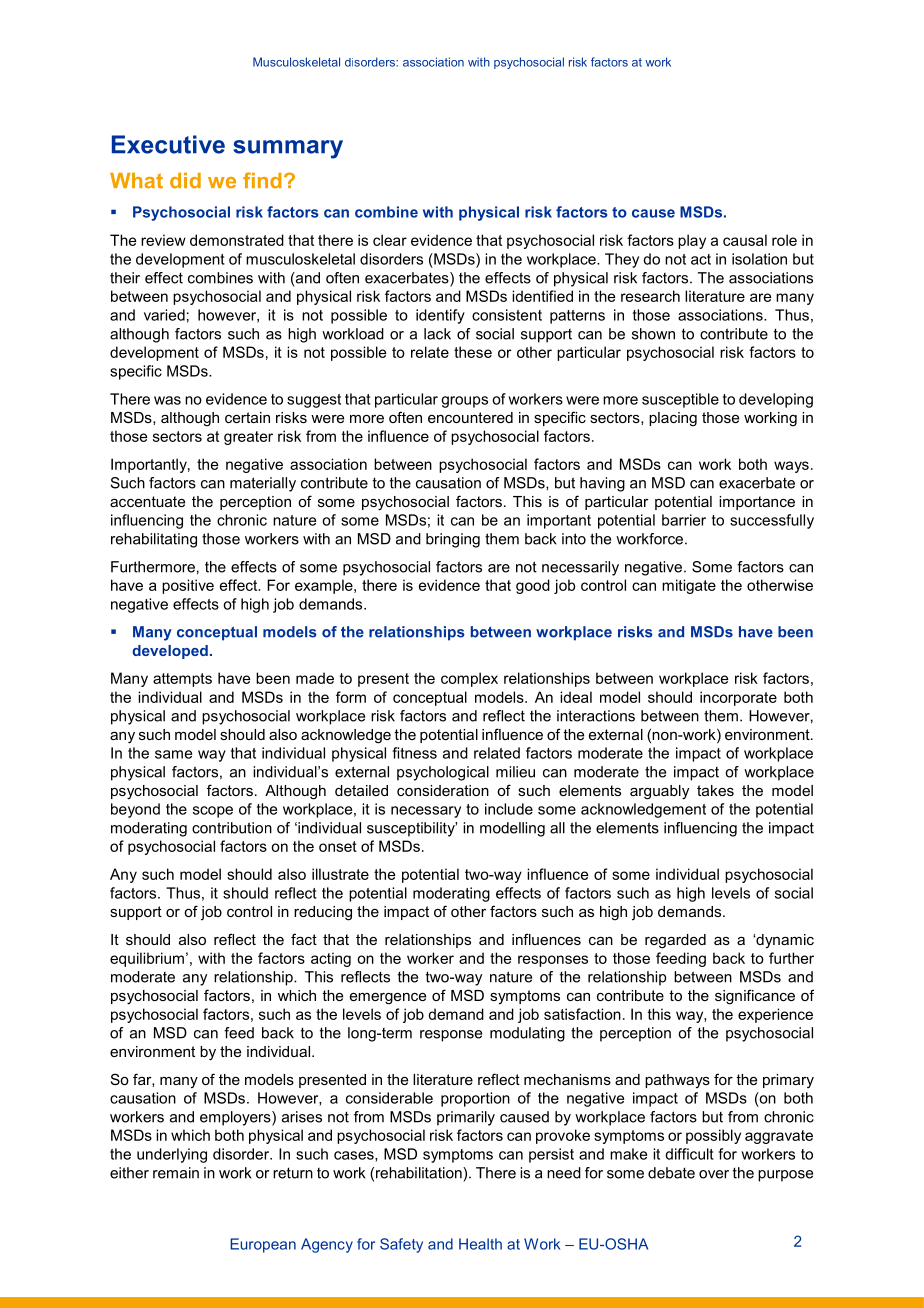 The height and width of the image is (1308, 924). Describe the element at coordinates (684, 520) in the image. I see `barrier` at that location.
